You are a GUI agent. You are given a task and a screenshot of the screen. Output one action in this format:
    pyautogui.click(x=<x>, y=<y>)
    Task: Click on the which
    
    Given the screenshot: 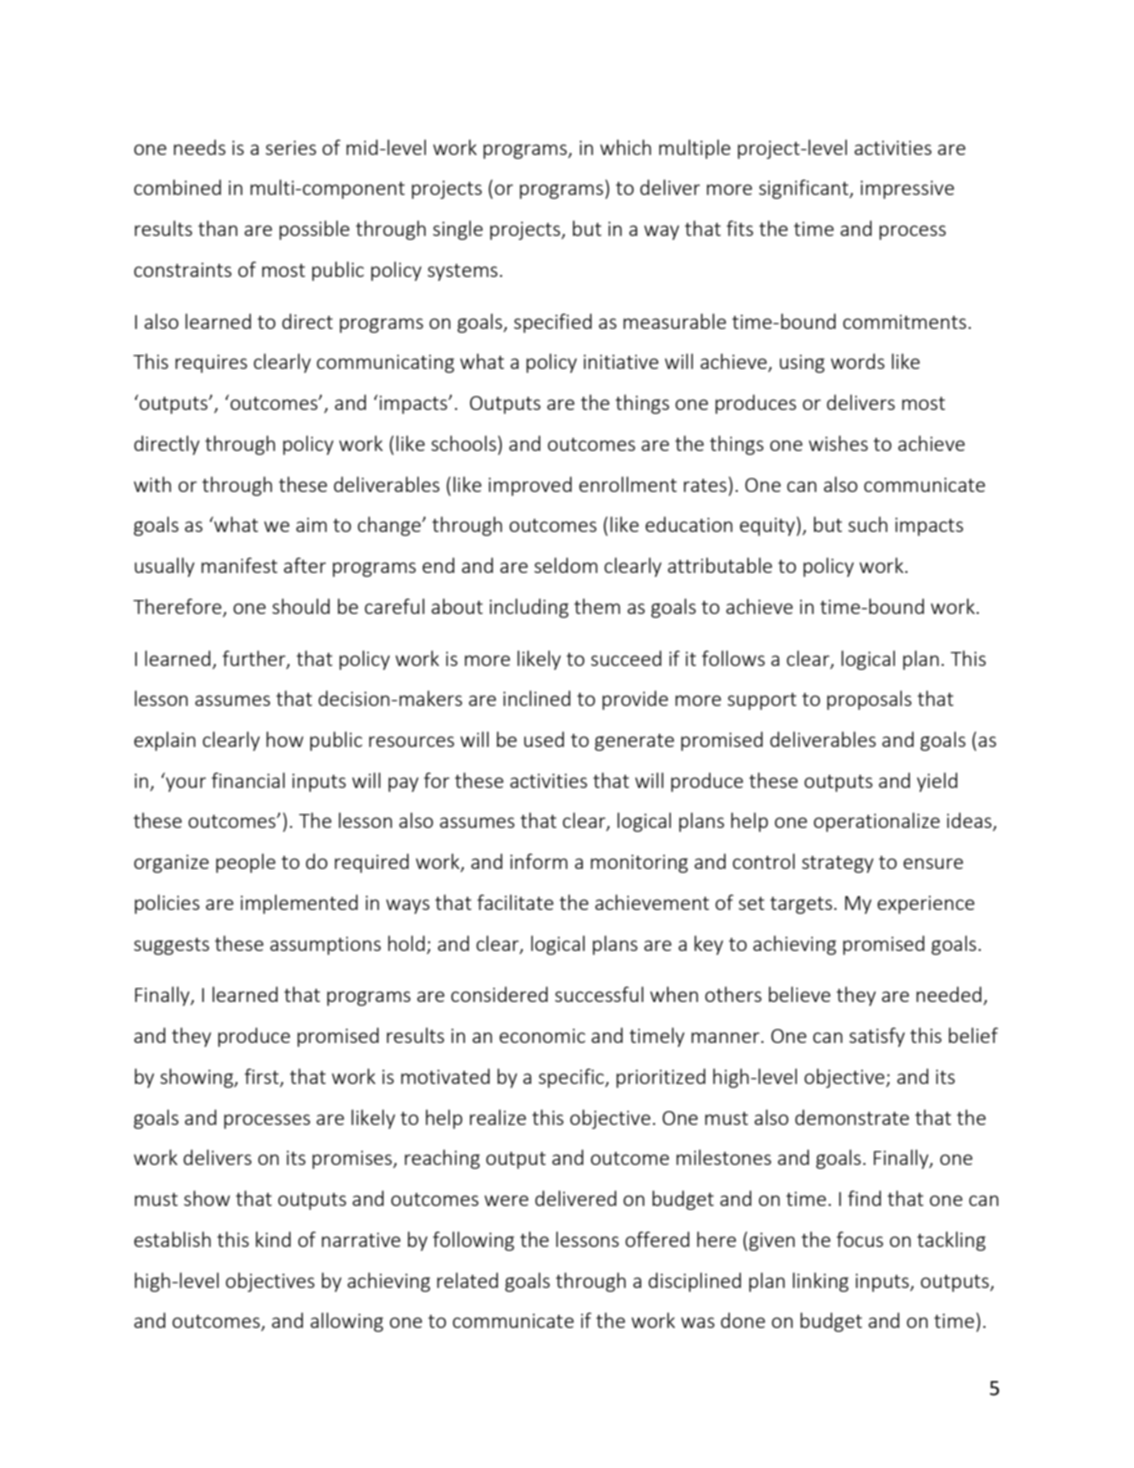 What is the action you would take?
    pyautogui.click(x=625, y=147)
